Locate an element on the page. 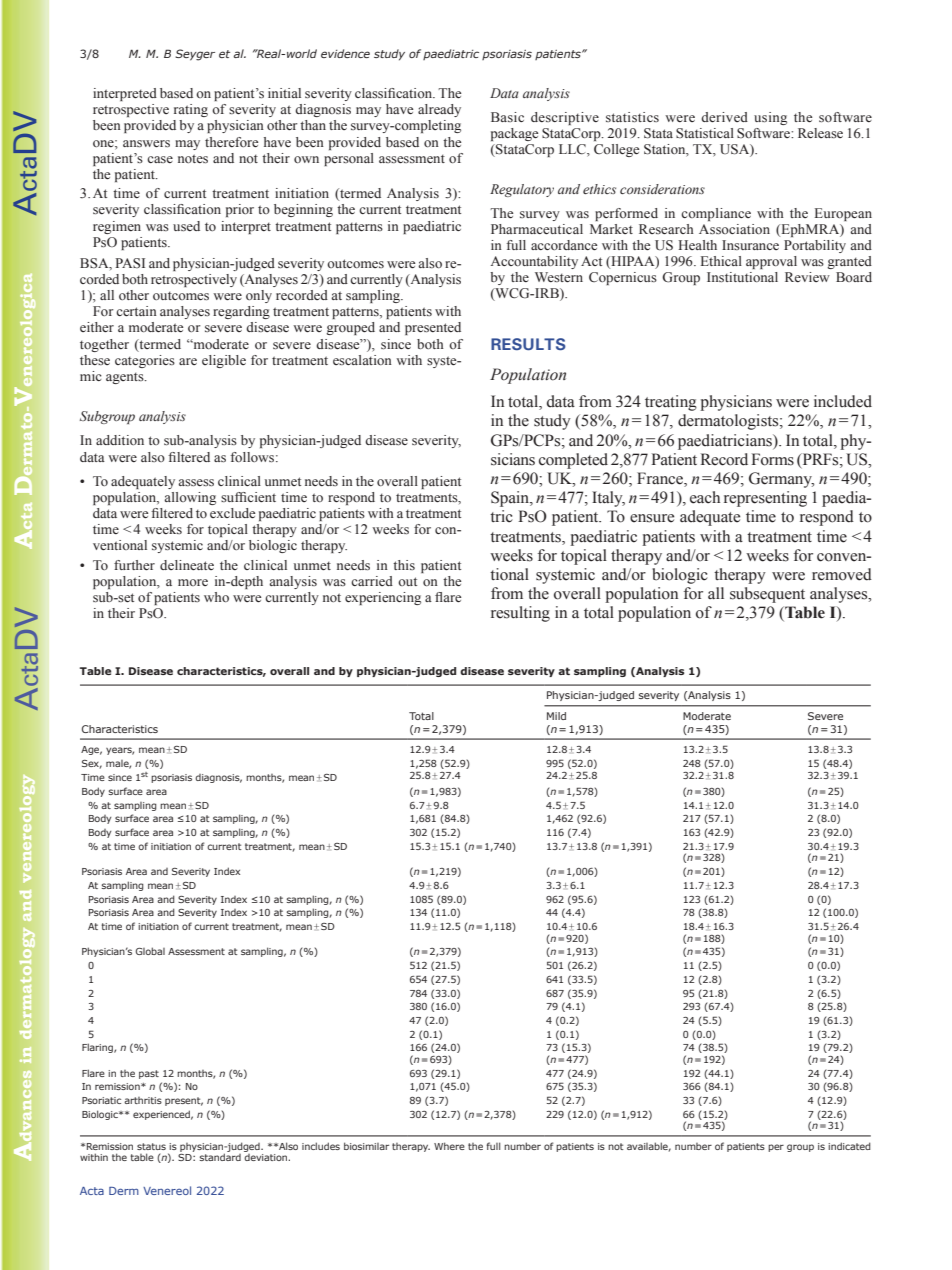  approval is located at coordinates (771, 262).
